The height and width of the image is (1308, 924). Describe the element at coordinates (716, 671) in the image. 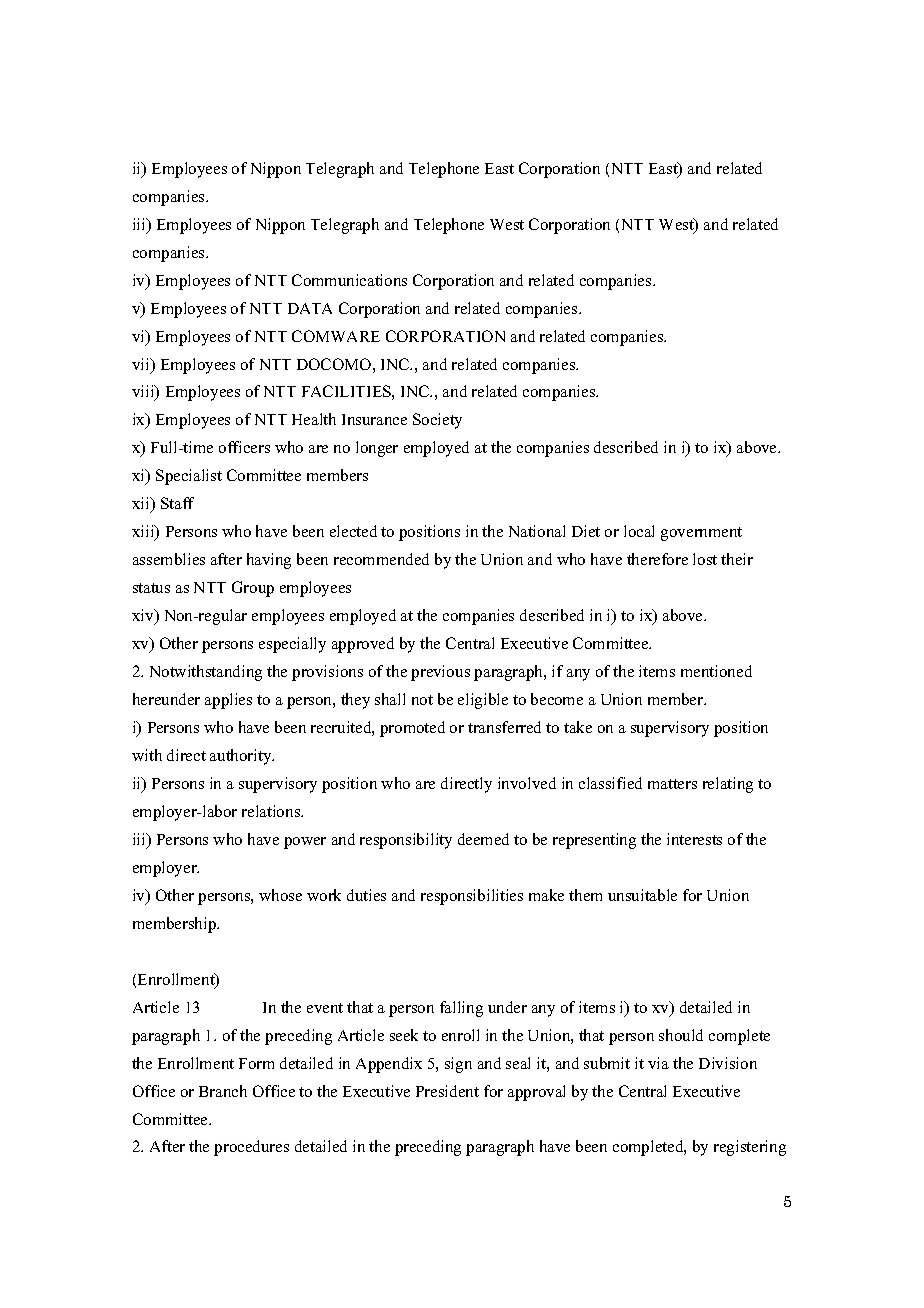

I see `mentioned` at that location.
